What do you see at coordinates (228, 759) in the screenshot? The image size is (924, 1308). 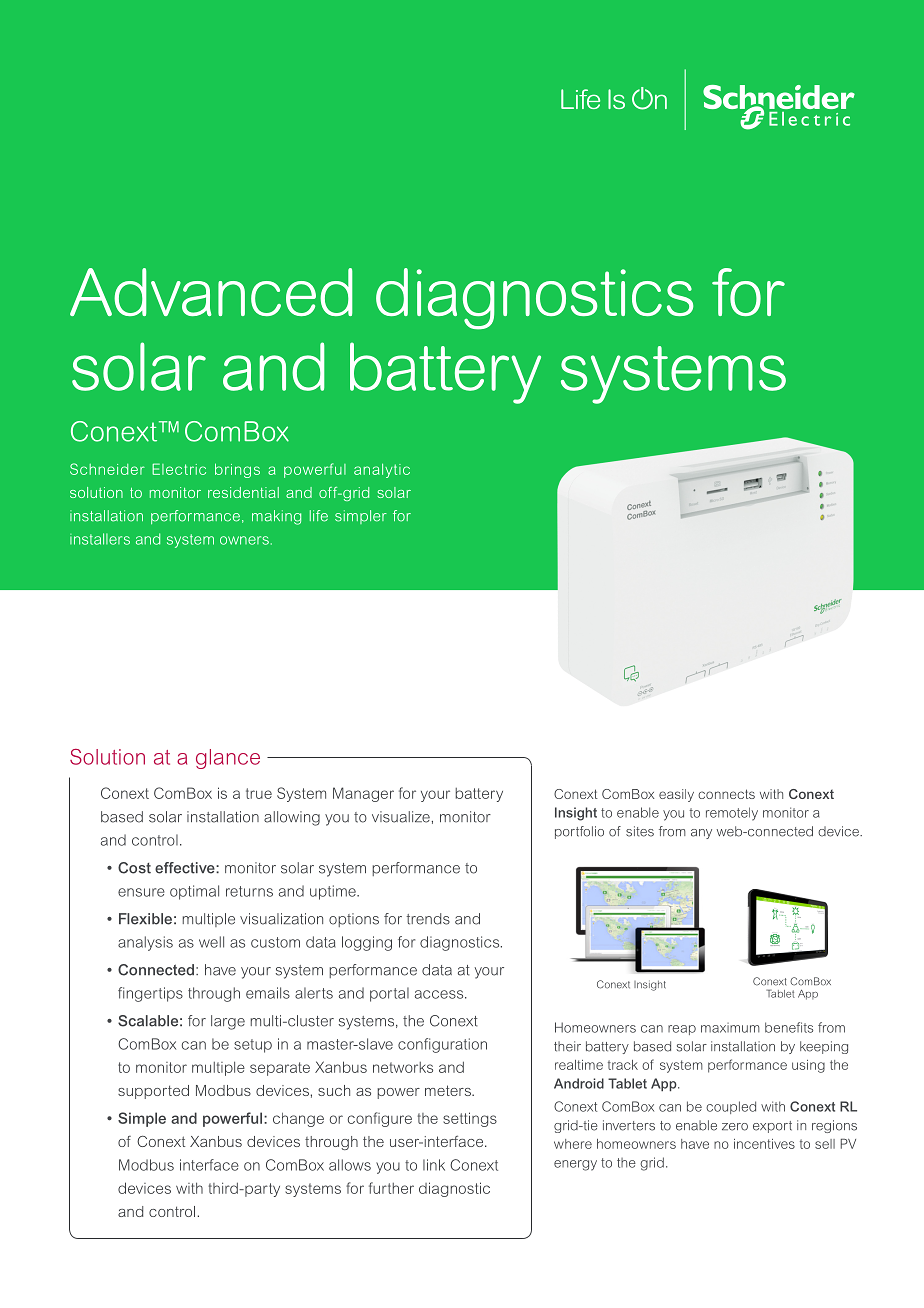 I see `glance` at bounding box center [228, 759].
